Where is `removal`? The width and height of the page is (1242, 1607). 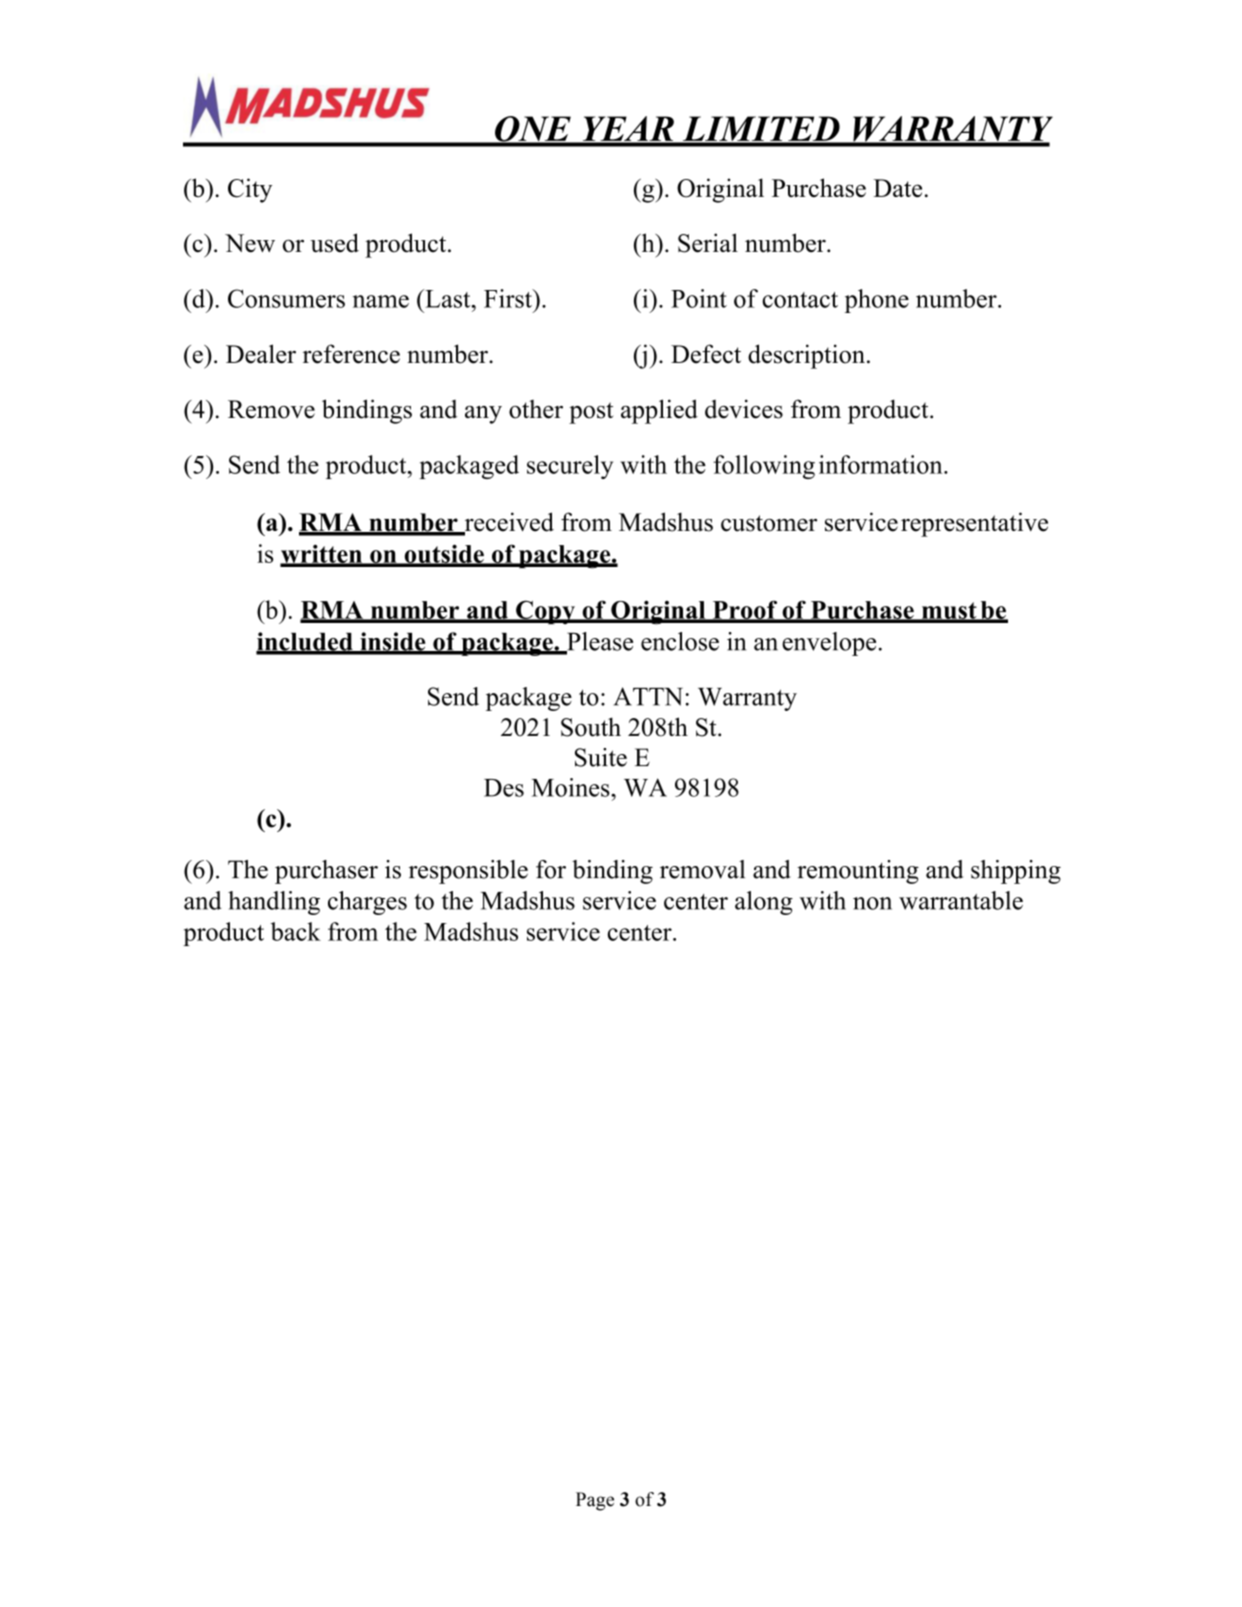
removal is located at coordinates (702, 869).
